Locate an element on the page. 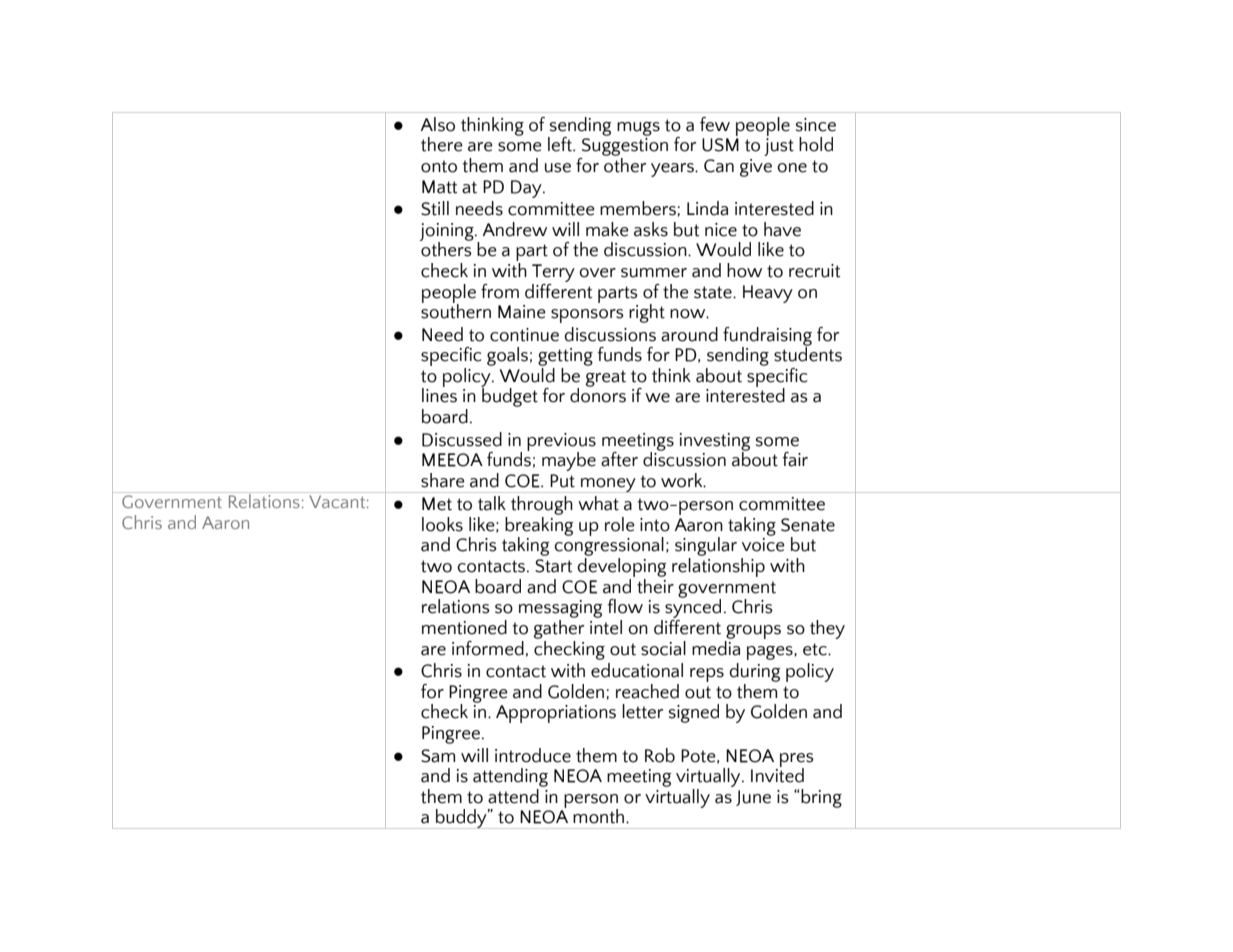 The height and width of the image is (952, 1233). maybe is located at coordinates (569, 461).
